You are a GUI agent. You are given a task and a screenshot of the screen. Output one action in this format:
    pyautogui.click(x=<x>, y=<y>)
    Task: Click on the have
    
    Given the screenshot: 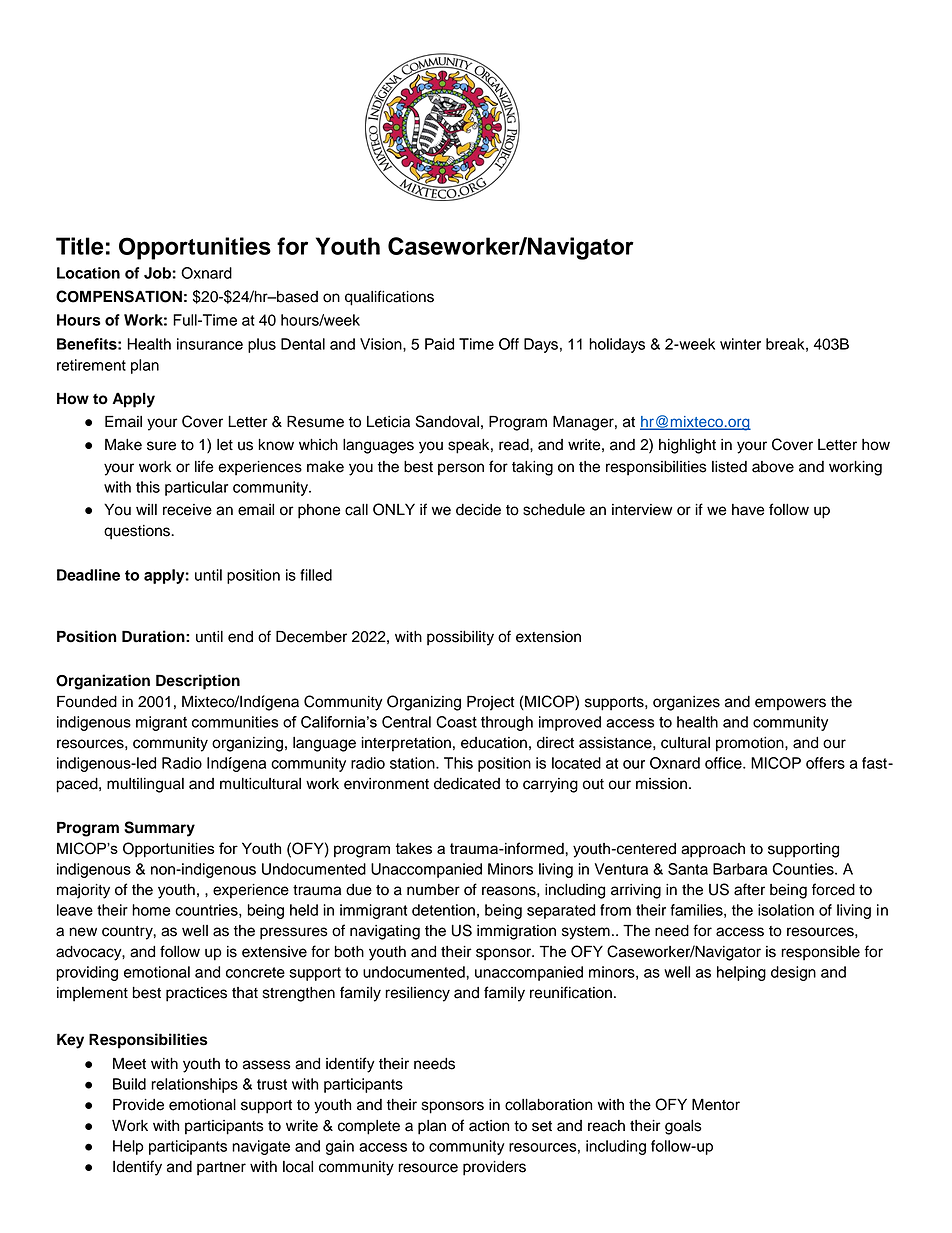 What is the action you would take?
    pyautogui.click(x=748, y=510)
